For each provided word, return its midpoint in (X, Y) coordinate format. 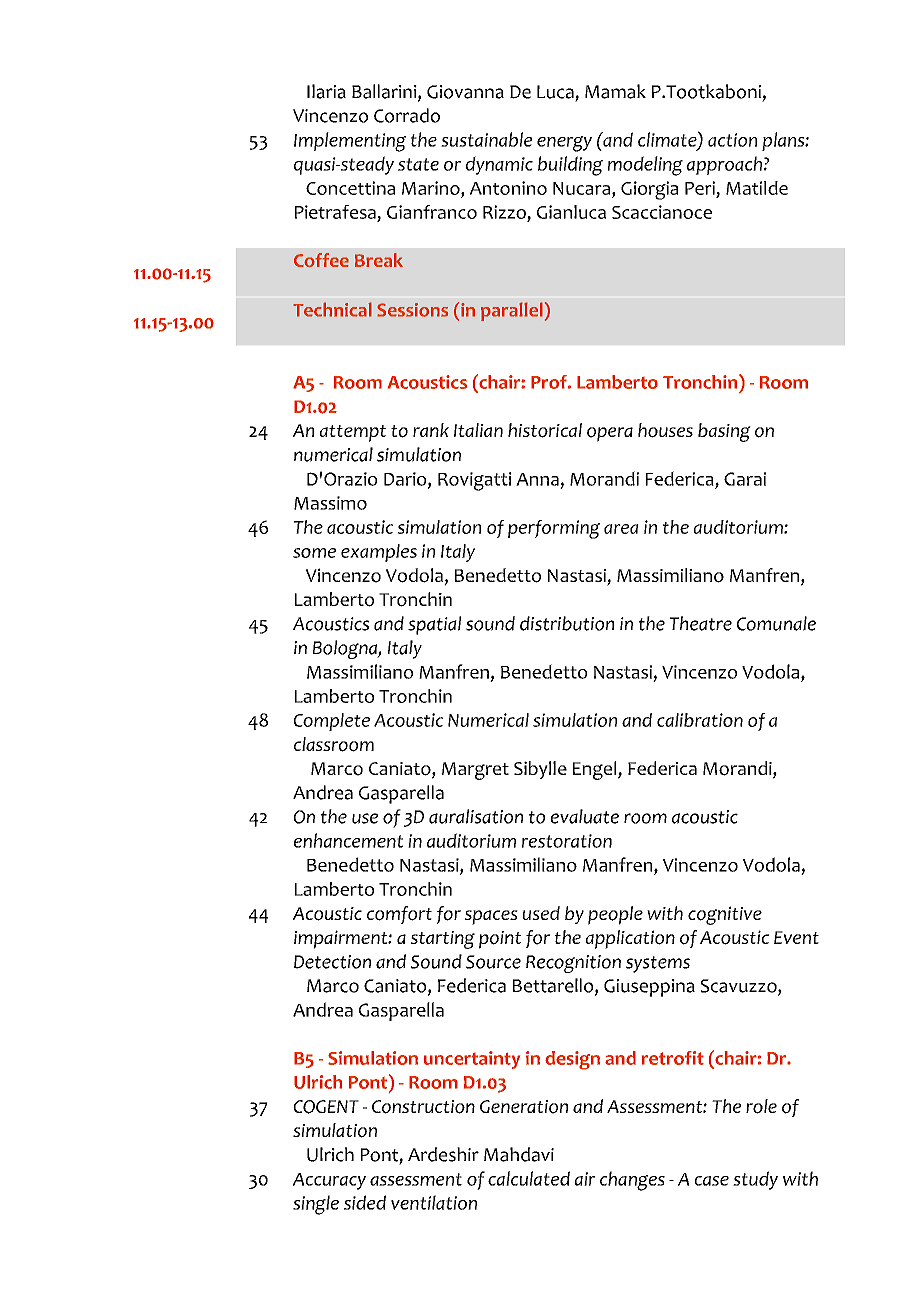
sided (365, 1202)
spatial (434, 625)
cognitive (725, 915)
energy (564, 144)
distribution (567, 623)
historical (545, 430)
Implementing (350, 142)
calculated (529, 1178)
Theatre (701, 623)
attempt (353, 433)
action (732, 140)
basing (724, 432)
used (541, 913)
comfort (399, 915)
